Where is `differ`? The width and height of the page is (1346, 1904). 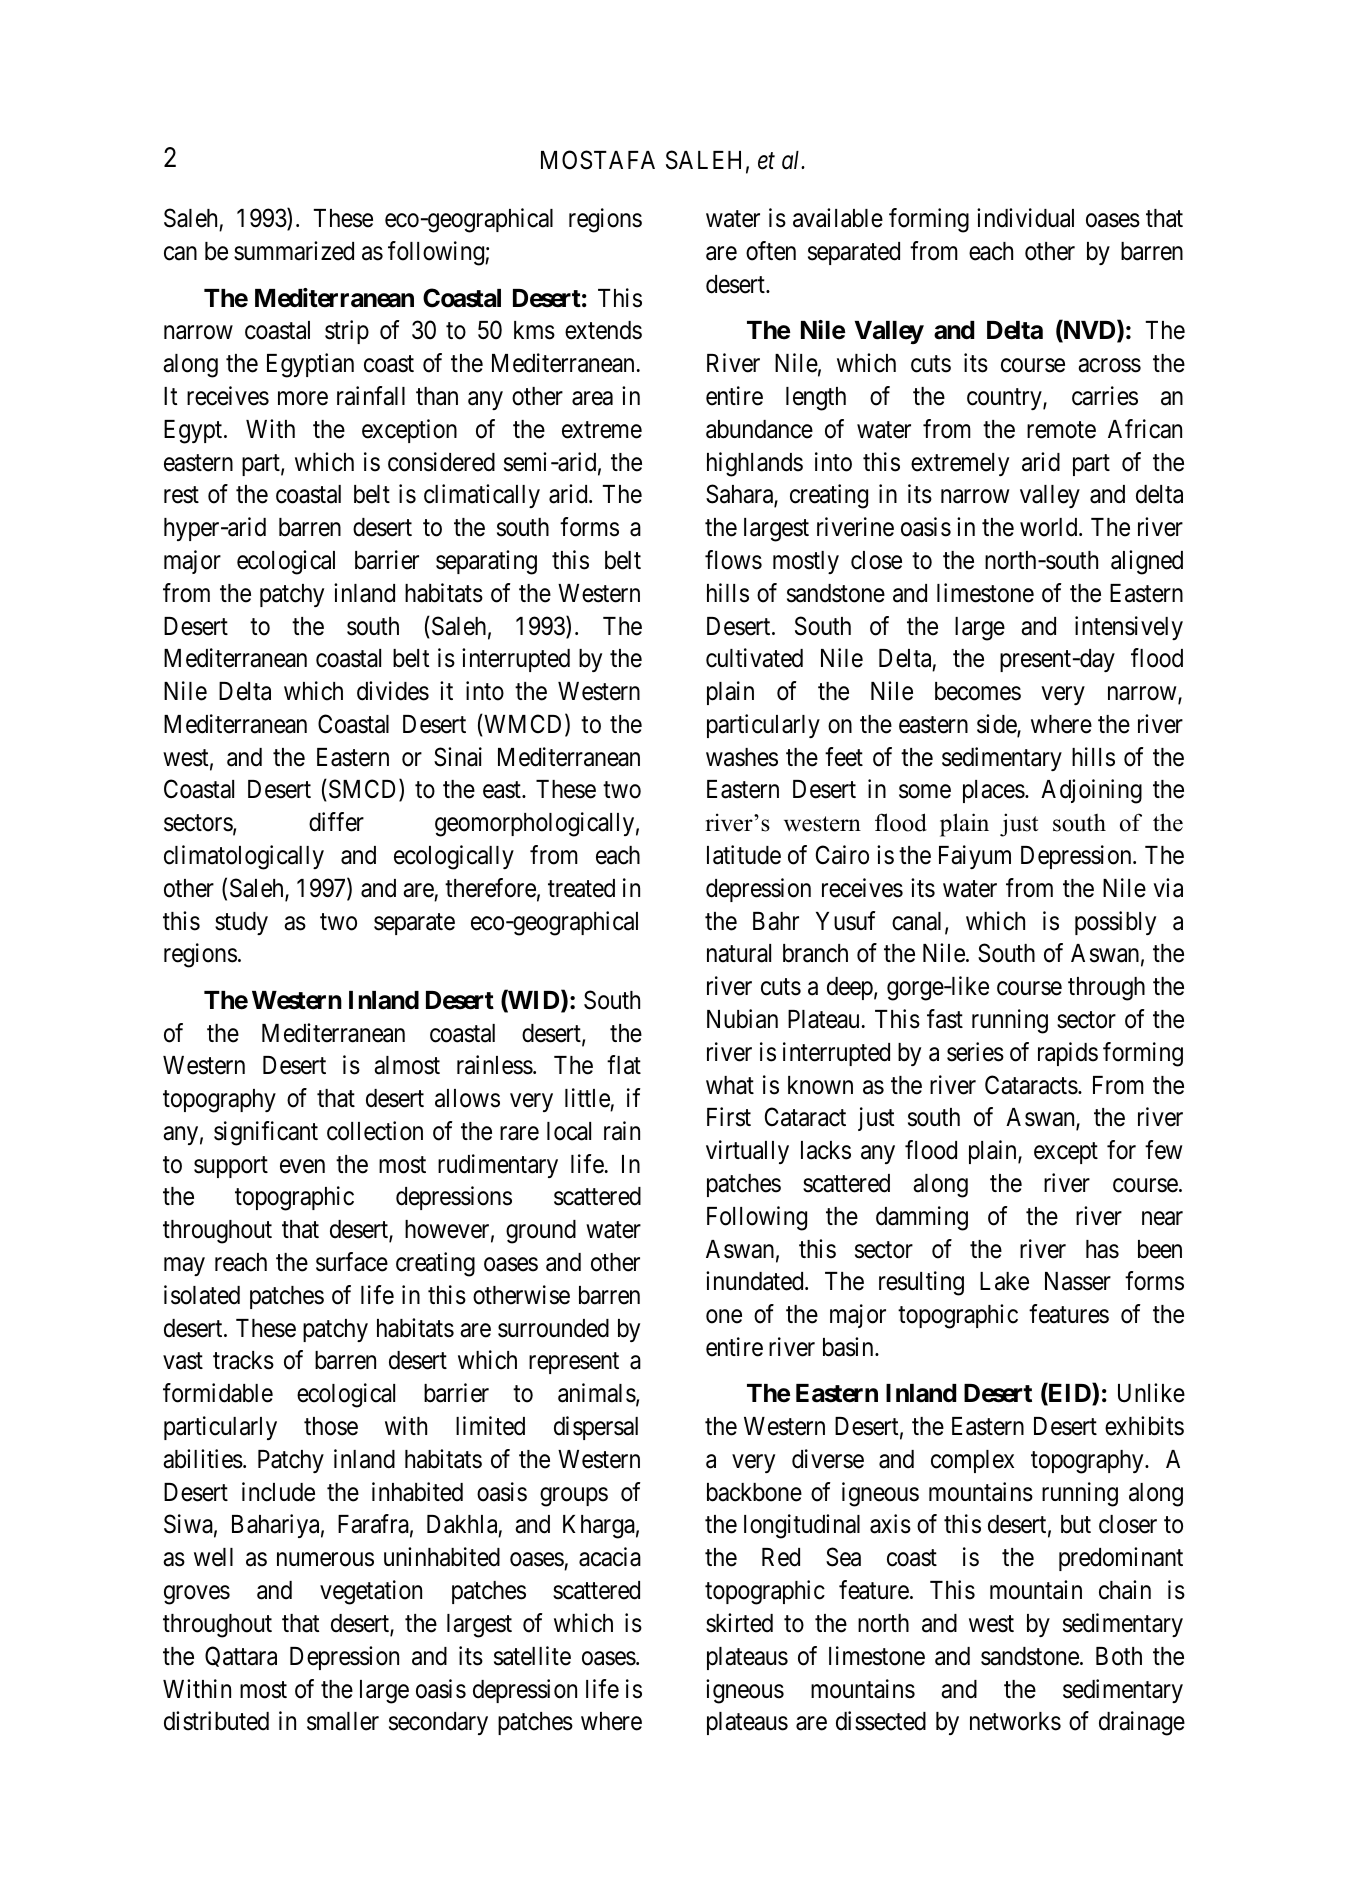 differ is located at coordinates (336, 822).
